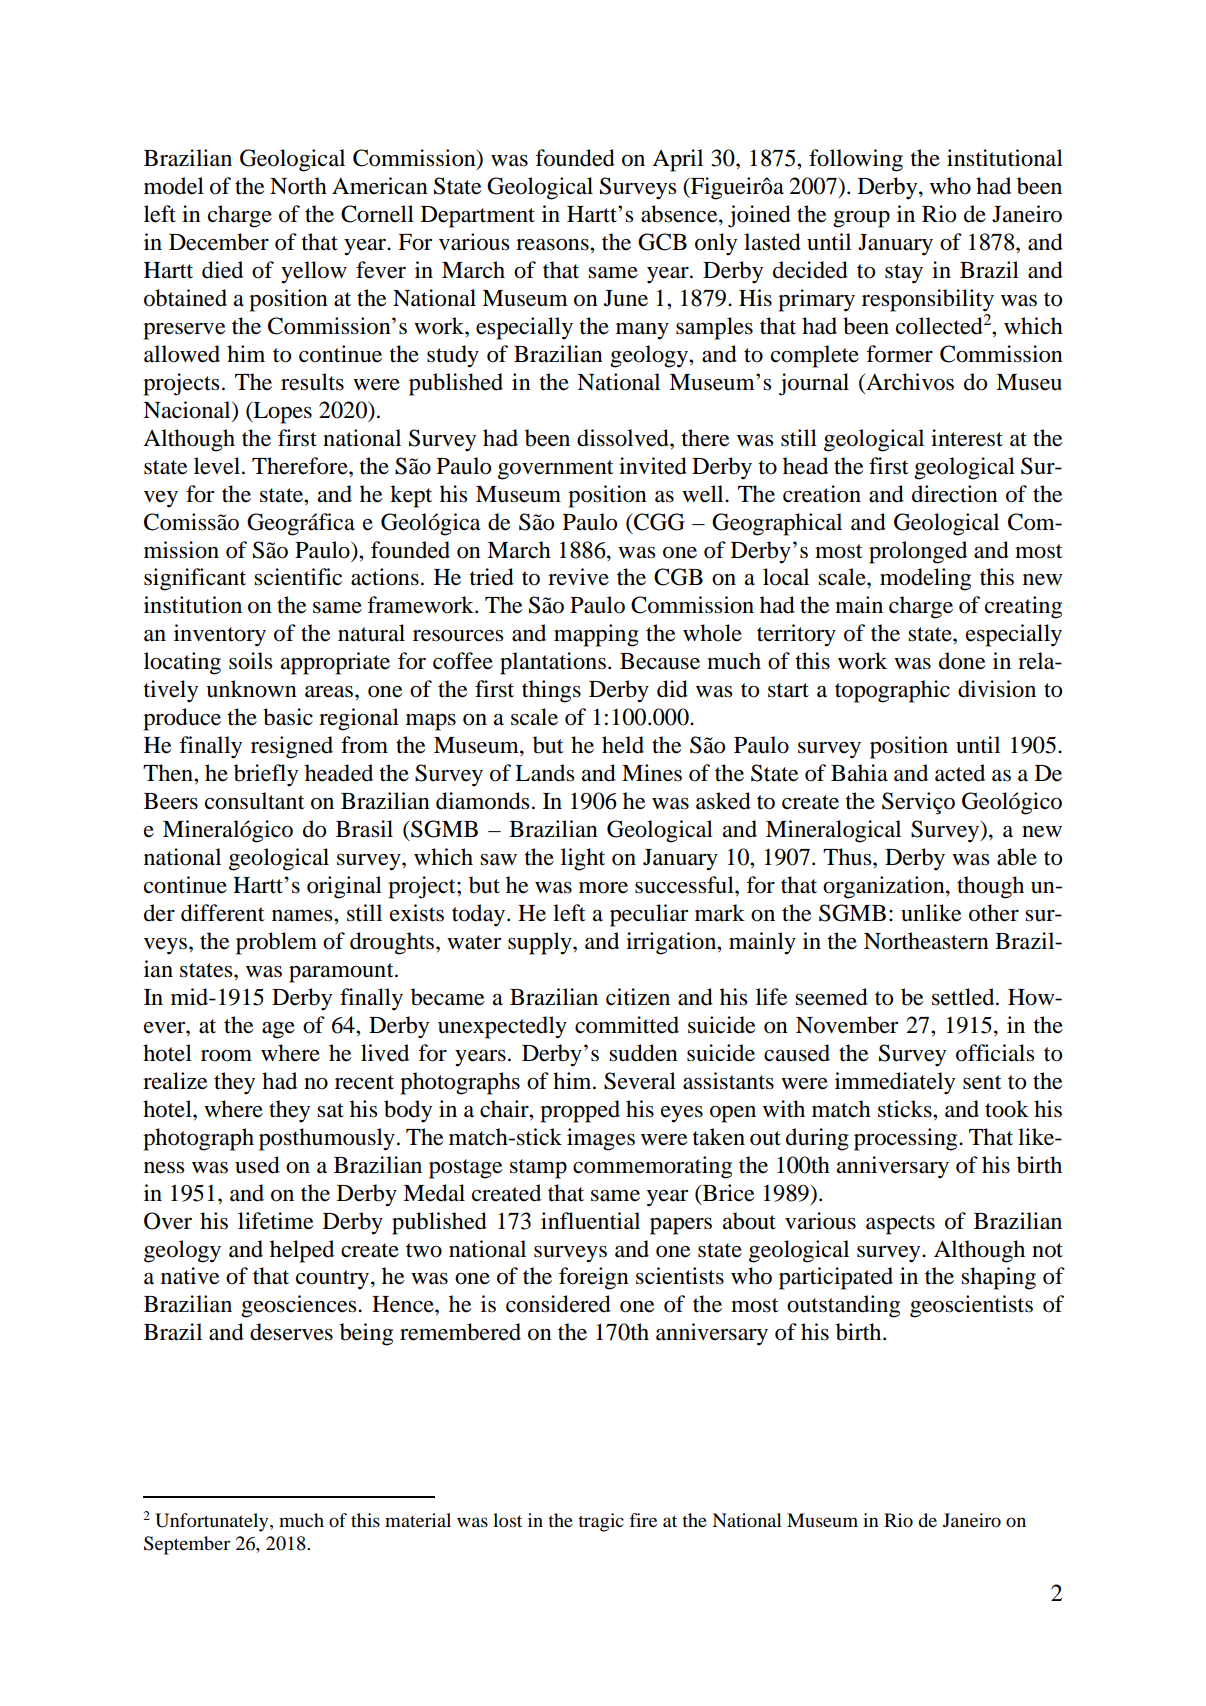  Describe the element at coordinates (213, 1522) in the screenshot. I see `Unfortunately` at that location.
